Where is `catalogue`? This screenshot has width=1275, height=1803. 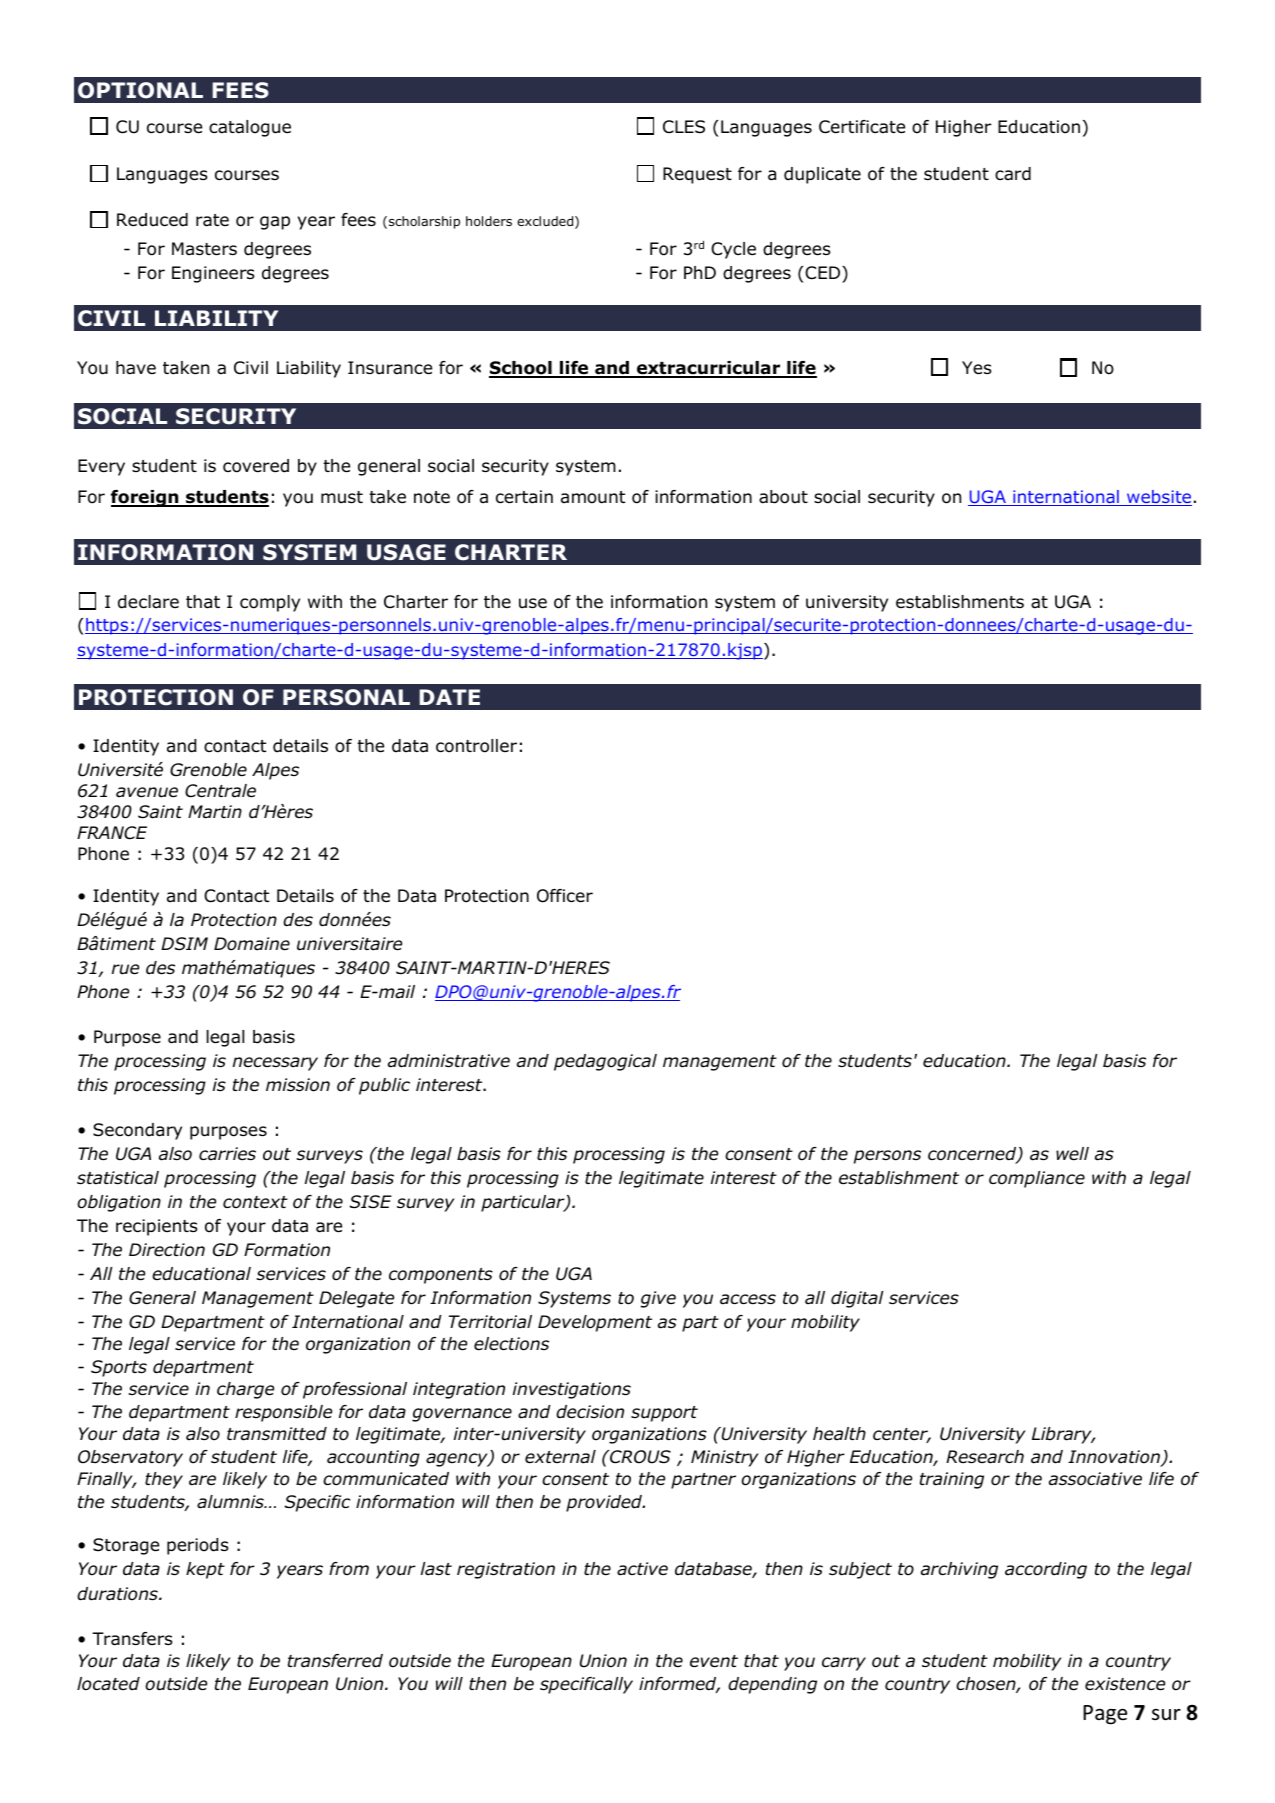 catalogue is located at coordinates (250, 128).
